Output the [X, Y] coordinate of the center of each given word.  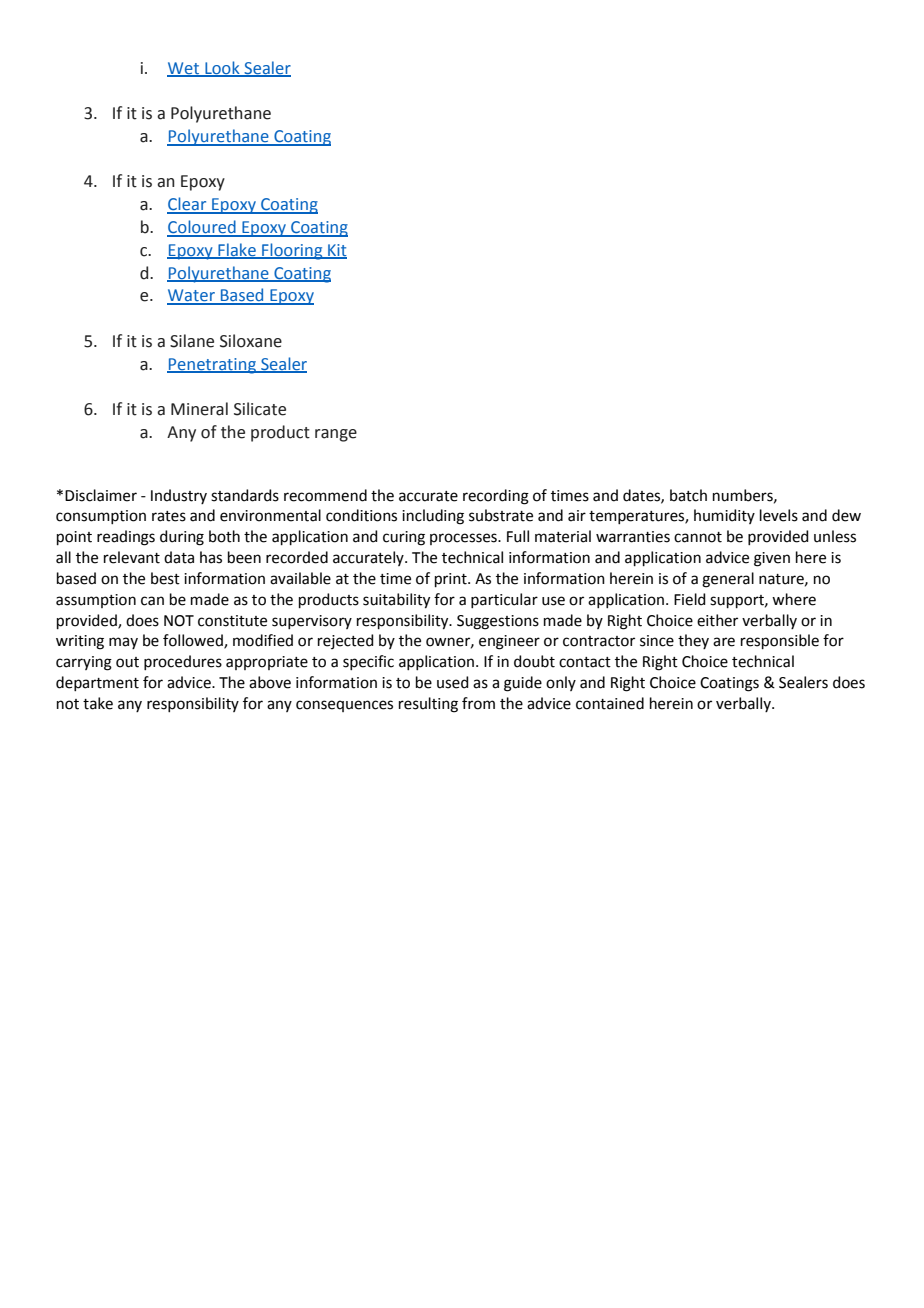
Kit [336, 251]
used [453, 682]
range [336, 435]
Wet [184, 69]
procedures [183, 662]
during [182, 538]
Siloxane [251, 341]
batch [688, 495]
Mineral [199, 409]
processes [464, 539]
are [724, 642]
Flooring [292, 251]
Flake [237, 250]
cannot [698, 537]
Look [222, 68]
